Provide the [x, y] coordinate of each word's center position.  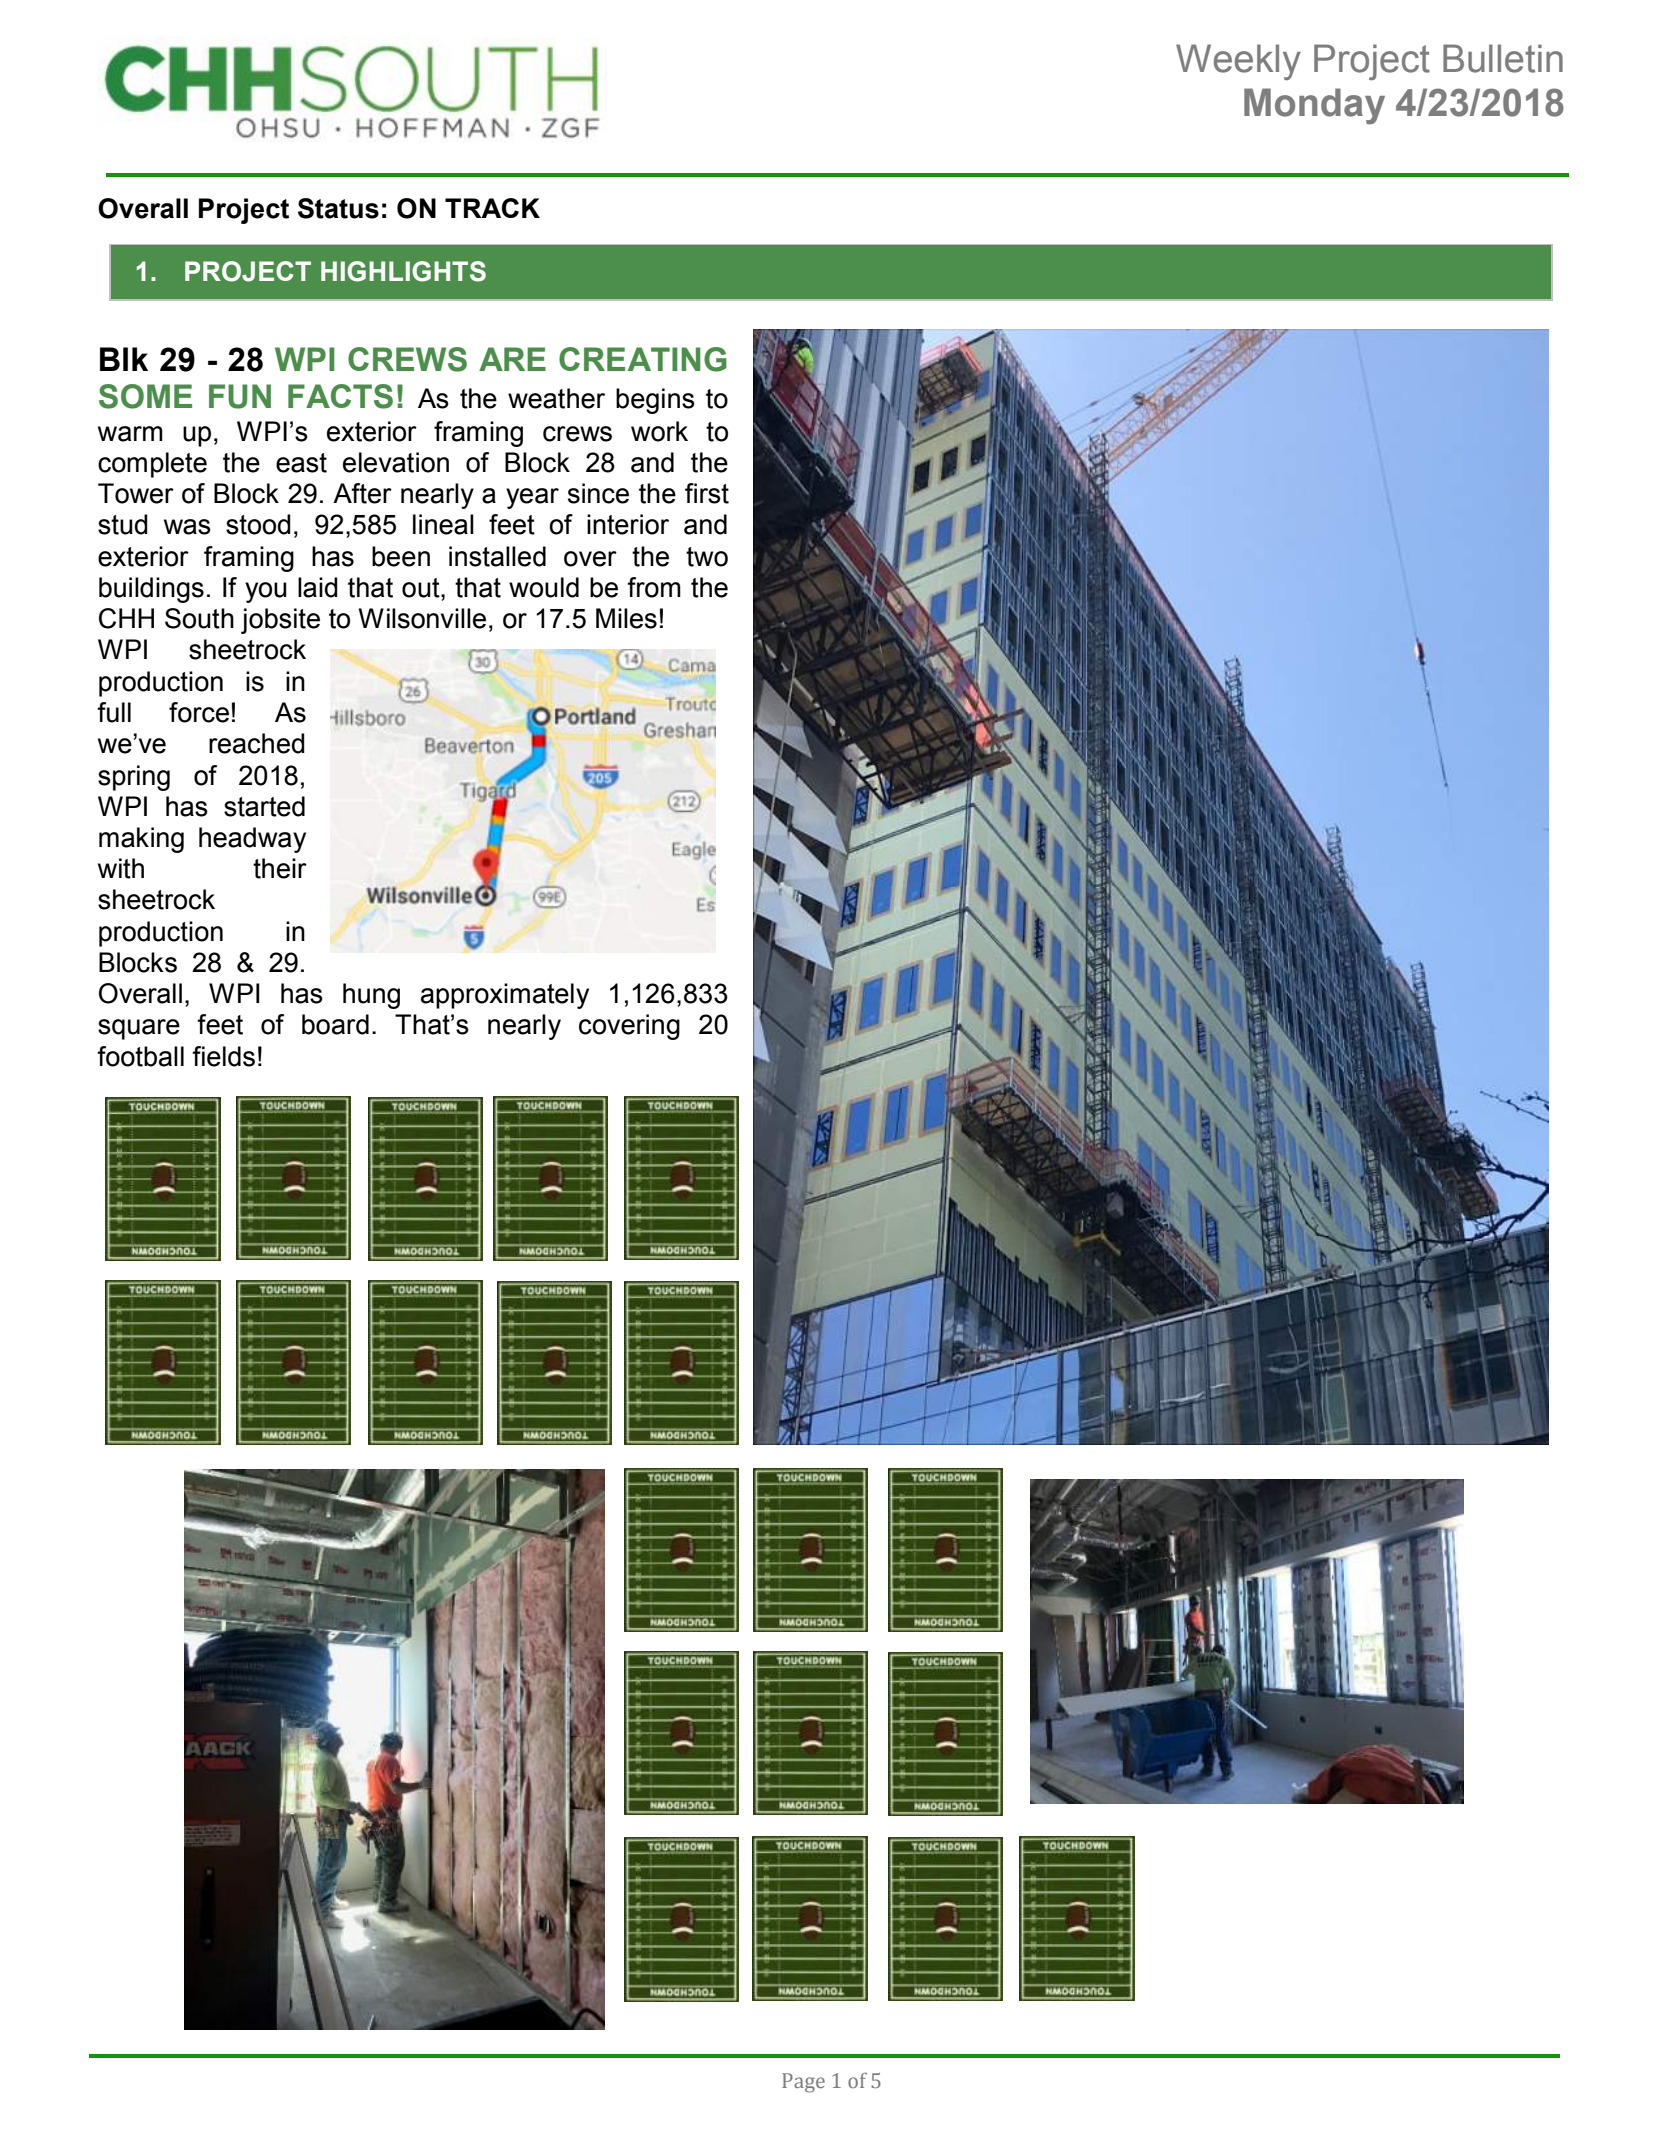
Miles [626, 618]
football [140, 1056]
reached [257, 743]
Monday [1314, 106]
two [707, 557]
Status [338, 208]
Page [803, 2083]
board [335, 1024]
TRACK [492, 208]
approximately [505, 996]
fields [223, 1056]
